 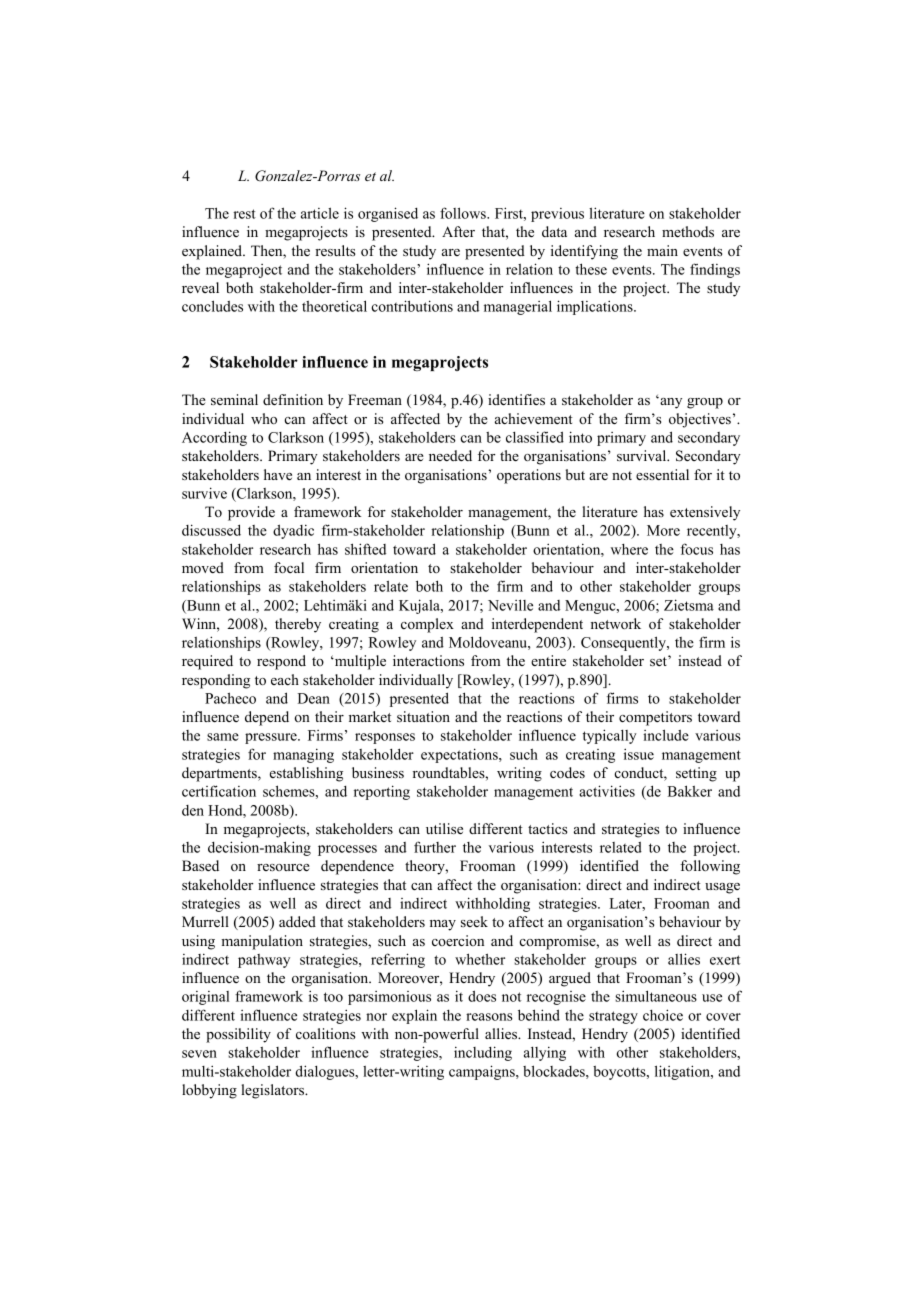 I want to click on article, so click(x=320, y=213).
